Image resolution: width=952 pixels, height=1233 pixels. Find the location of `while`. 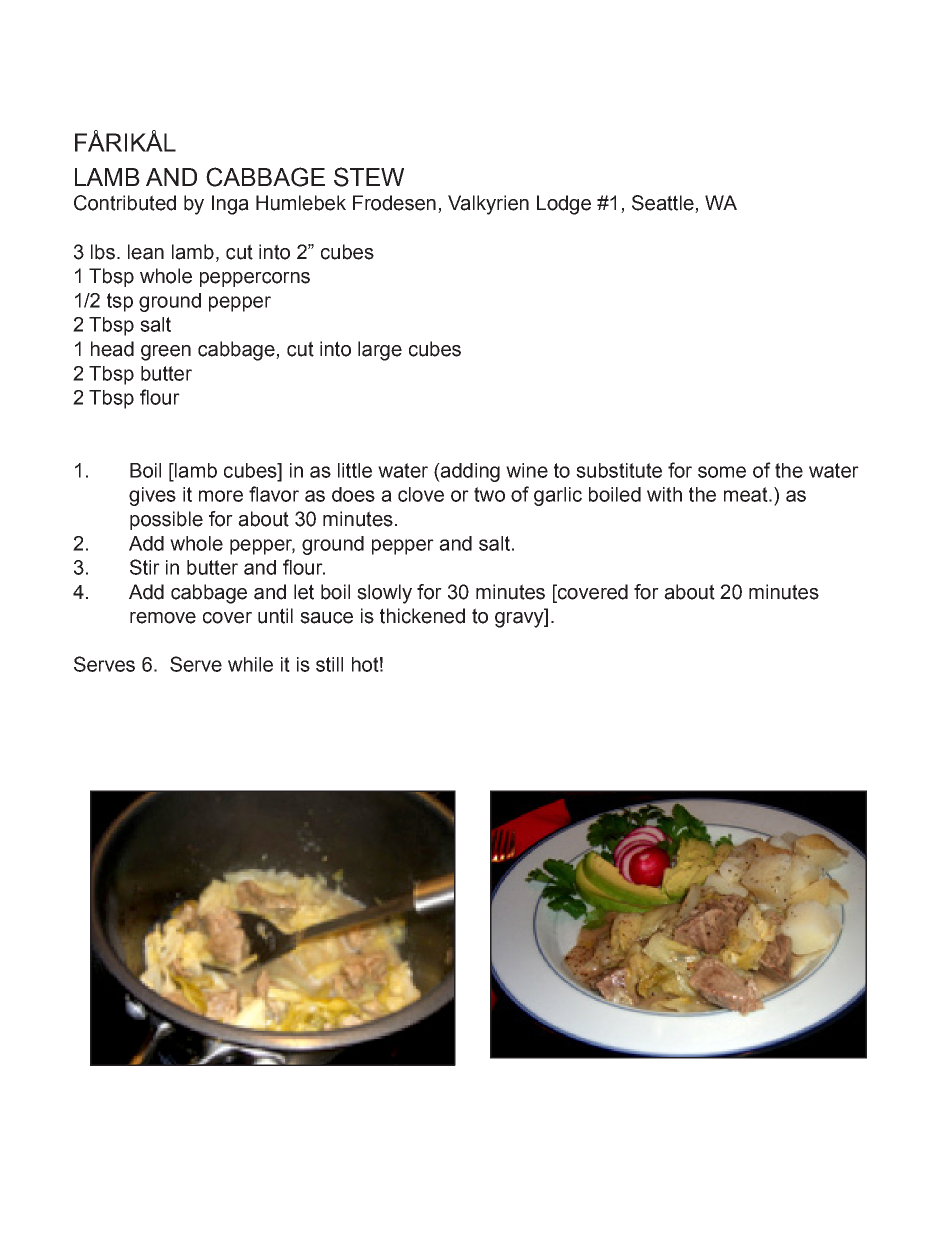

while is located at coordinates (250, 664).
